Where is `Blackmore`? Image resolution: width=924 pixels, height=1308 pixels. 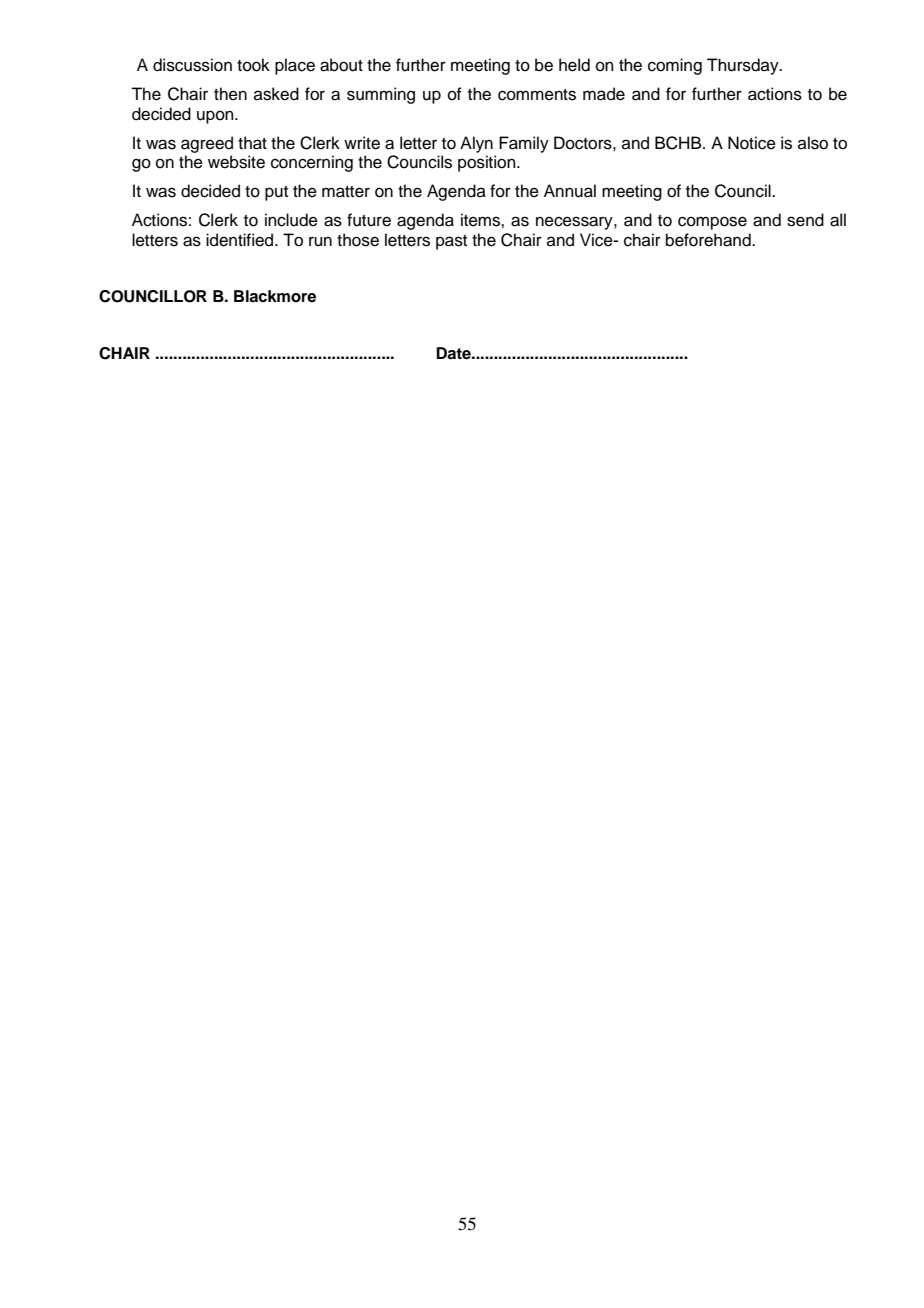
Blackmore is located at coordinates (275, 296).
